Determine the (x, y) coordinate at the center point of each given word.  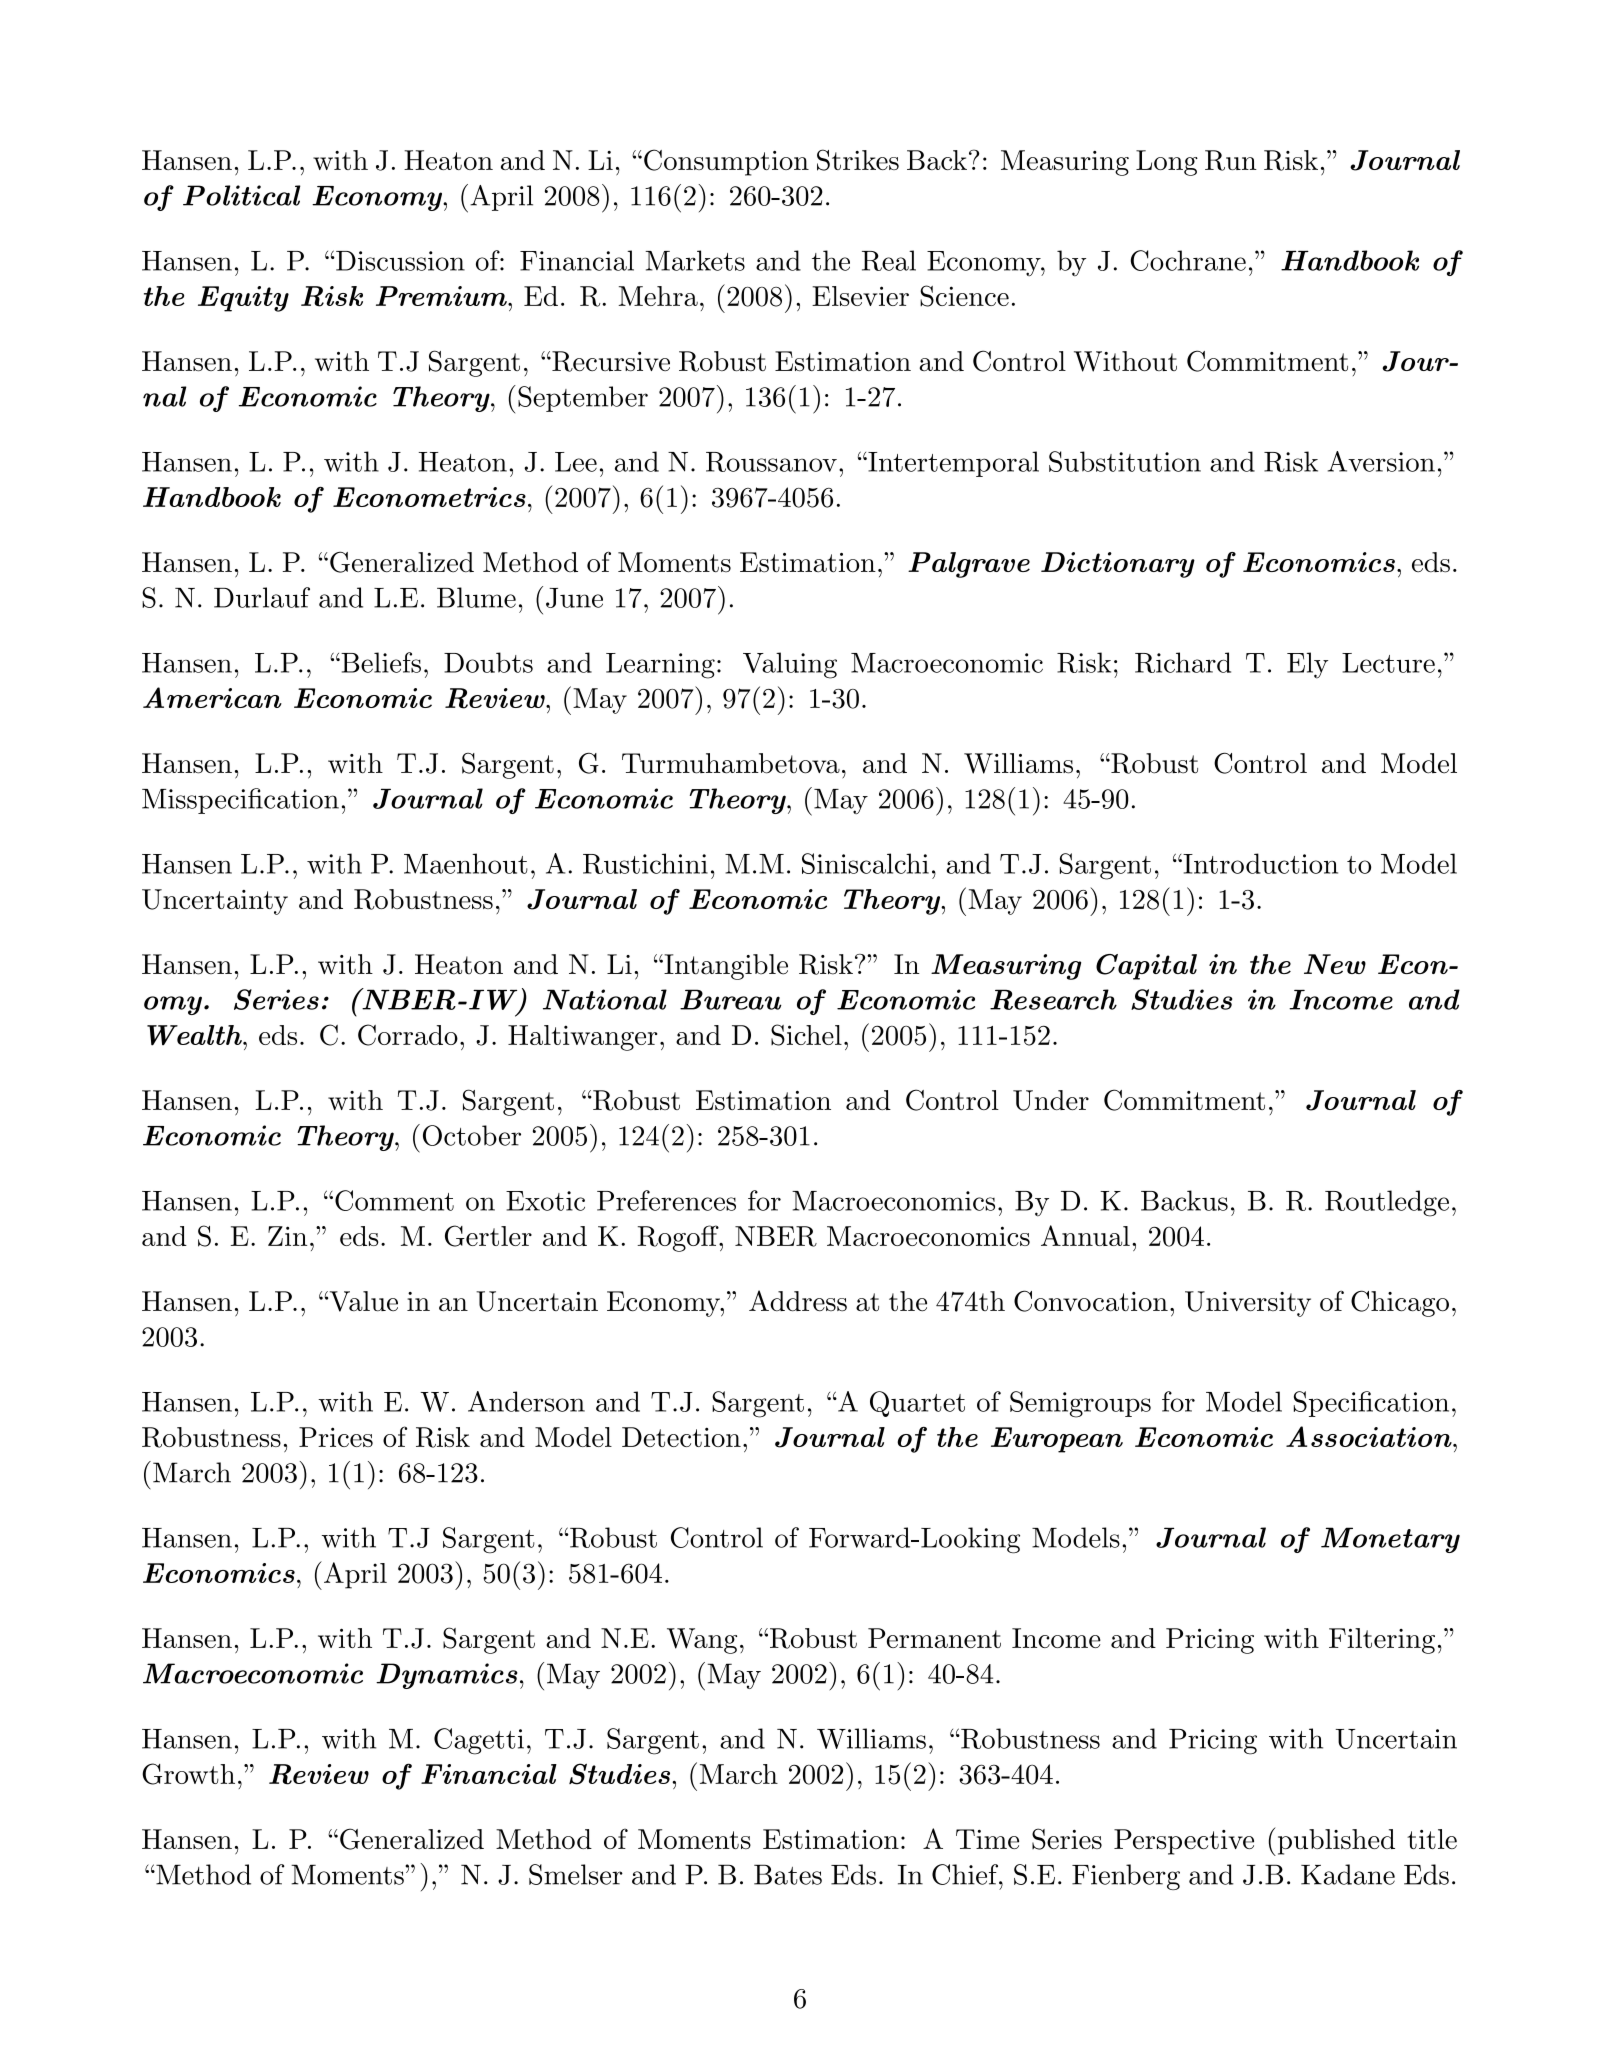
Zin (287, 1236)
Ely (1307, 665)
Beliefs (380, 662)
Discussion (399, 261)
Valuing (790, 665)
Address (798, 1300)
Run (1231, 160)
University (1248, 1304)
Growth (188, 1774)
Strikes (858, 160)
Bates (788, 1874)
